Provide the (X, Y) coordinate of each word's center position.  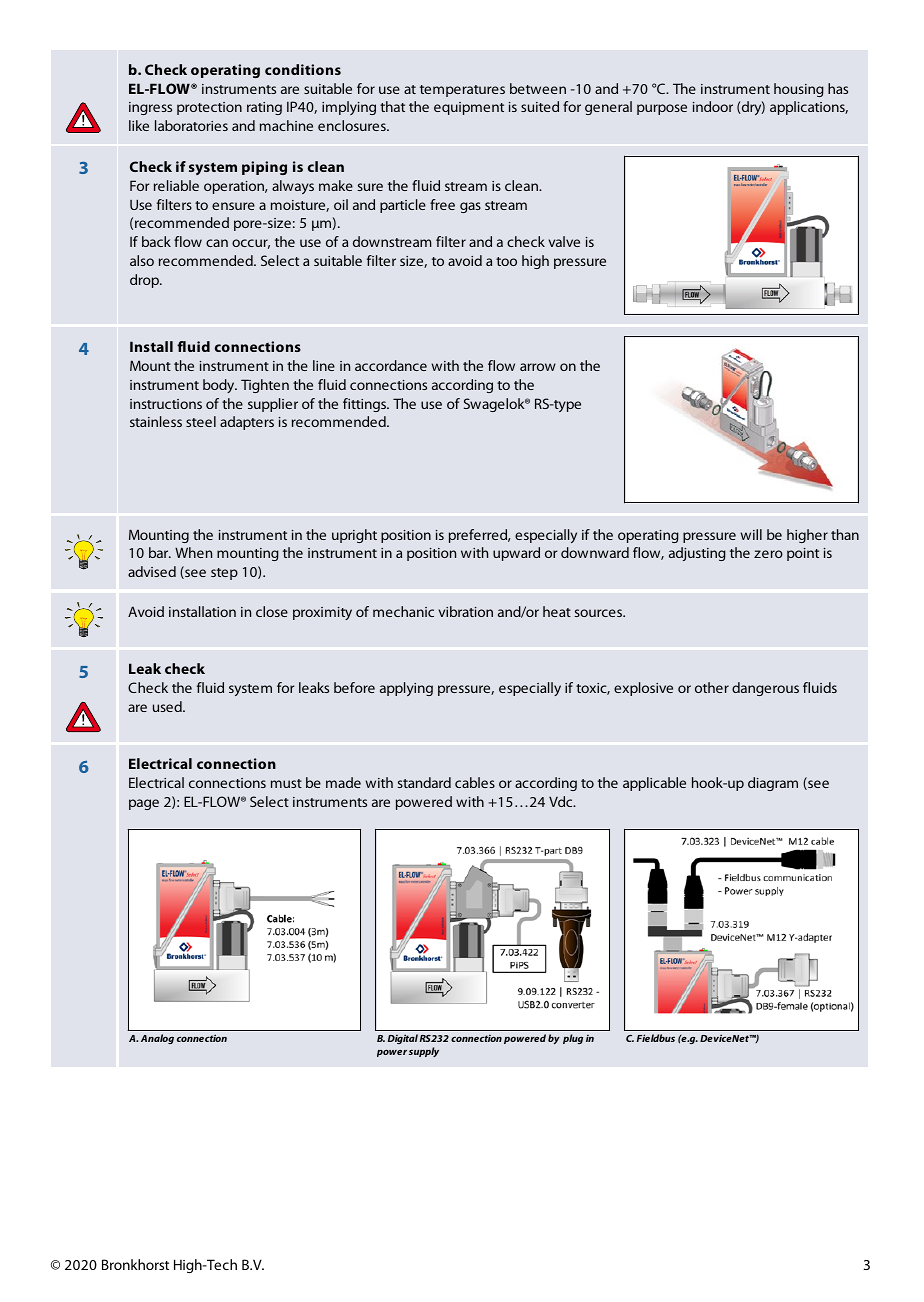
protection (209, 108)
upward (516, 554)
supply (424, 1052)
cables (475, 782)
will (751, 534)
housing (799, 90)
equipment (469, 108)
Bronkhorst (135, 1264)
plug (573, 1039)
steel (201, 421)
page (144, 804)
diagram (773, 784)
